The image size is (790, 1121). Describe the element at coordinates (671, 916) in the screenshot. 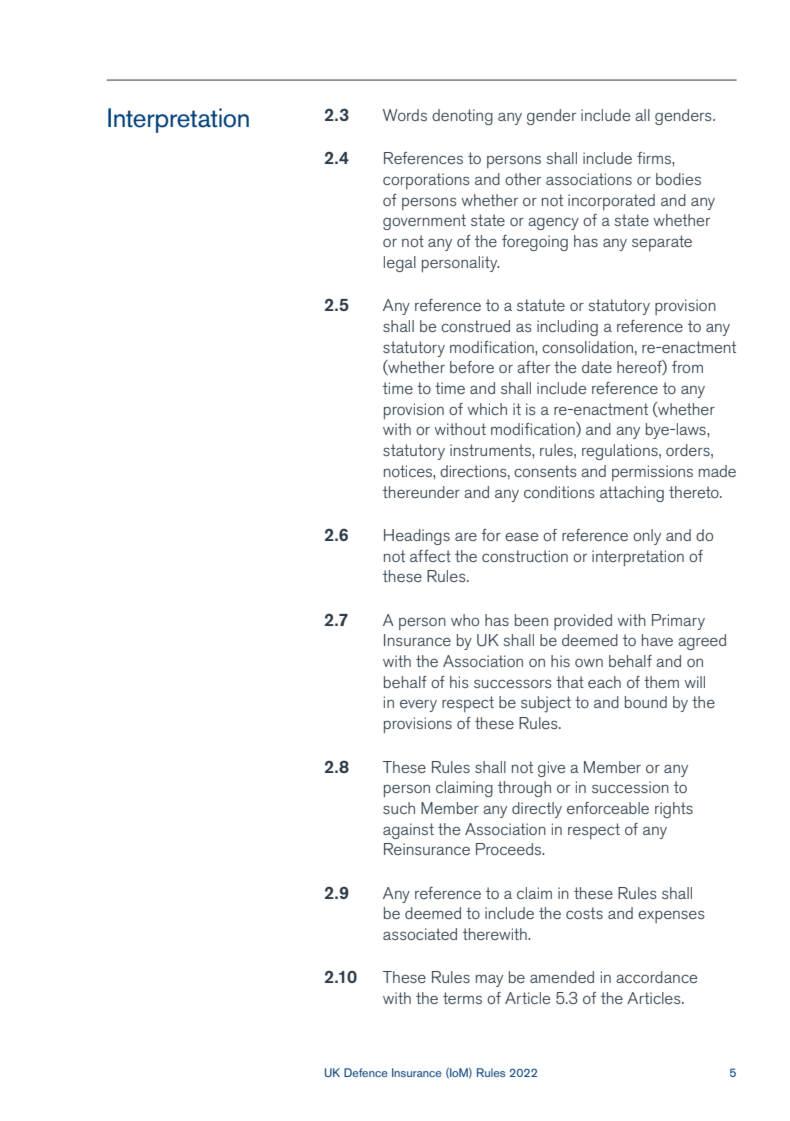

I see `expenses` at that location.
